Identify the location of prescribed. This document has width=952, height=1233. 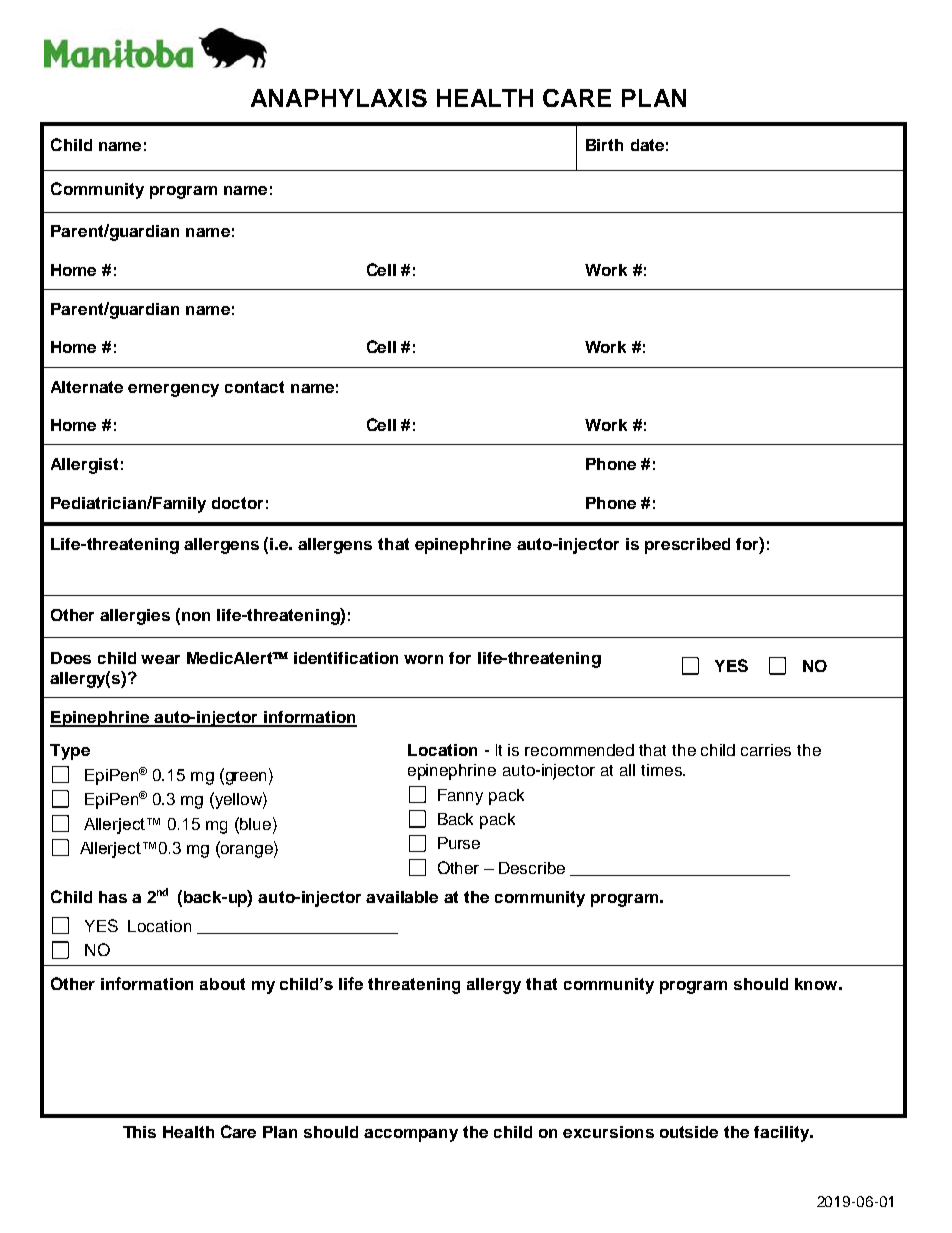
(687, 546).
